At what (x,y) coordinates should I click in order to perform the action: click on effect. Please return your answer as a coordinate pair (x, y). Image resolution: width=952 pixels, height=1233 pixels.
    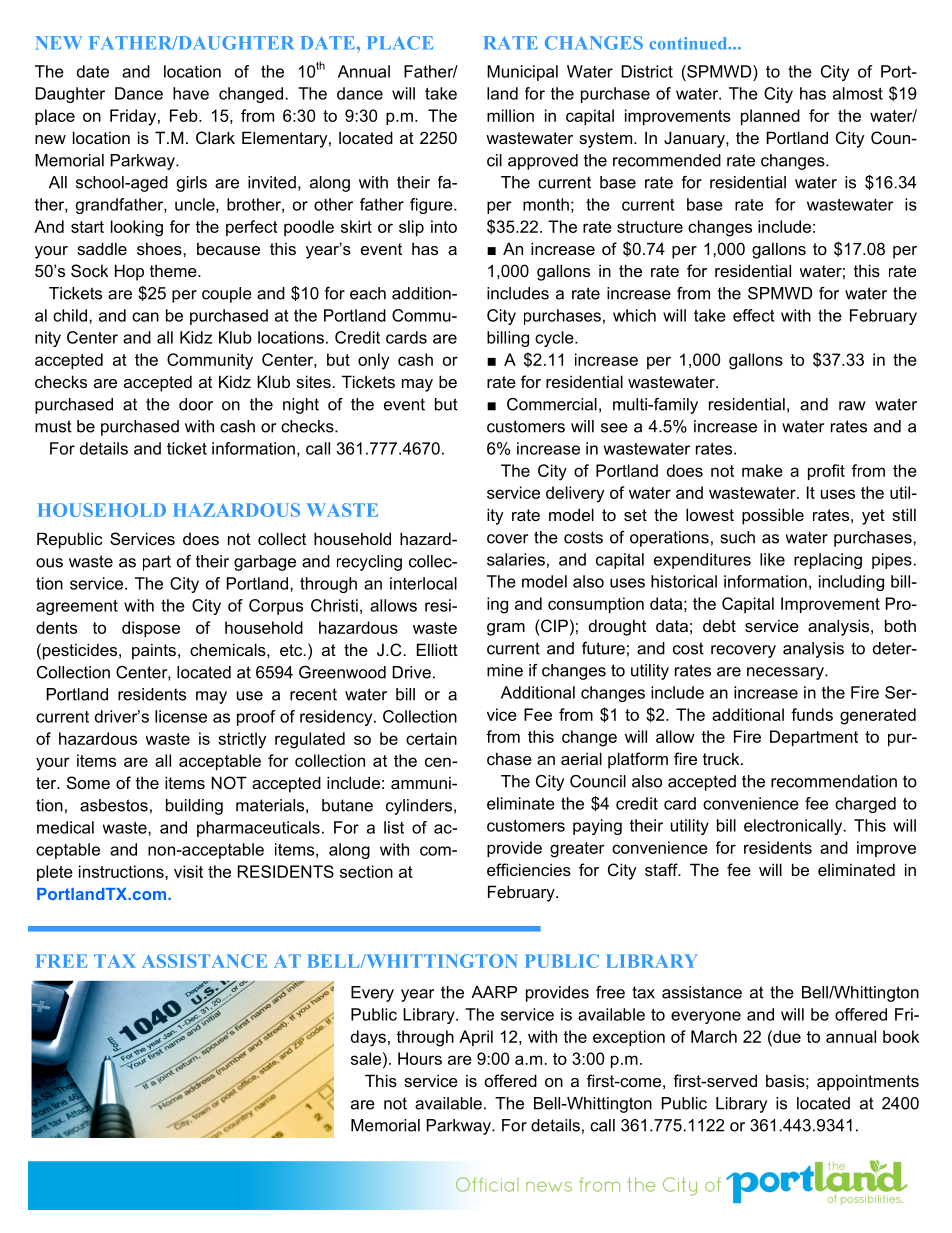
    Looking at the image, I should click on (753, 315).
